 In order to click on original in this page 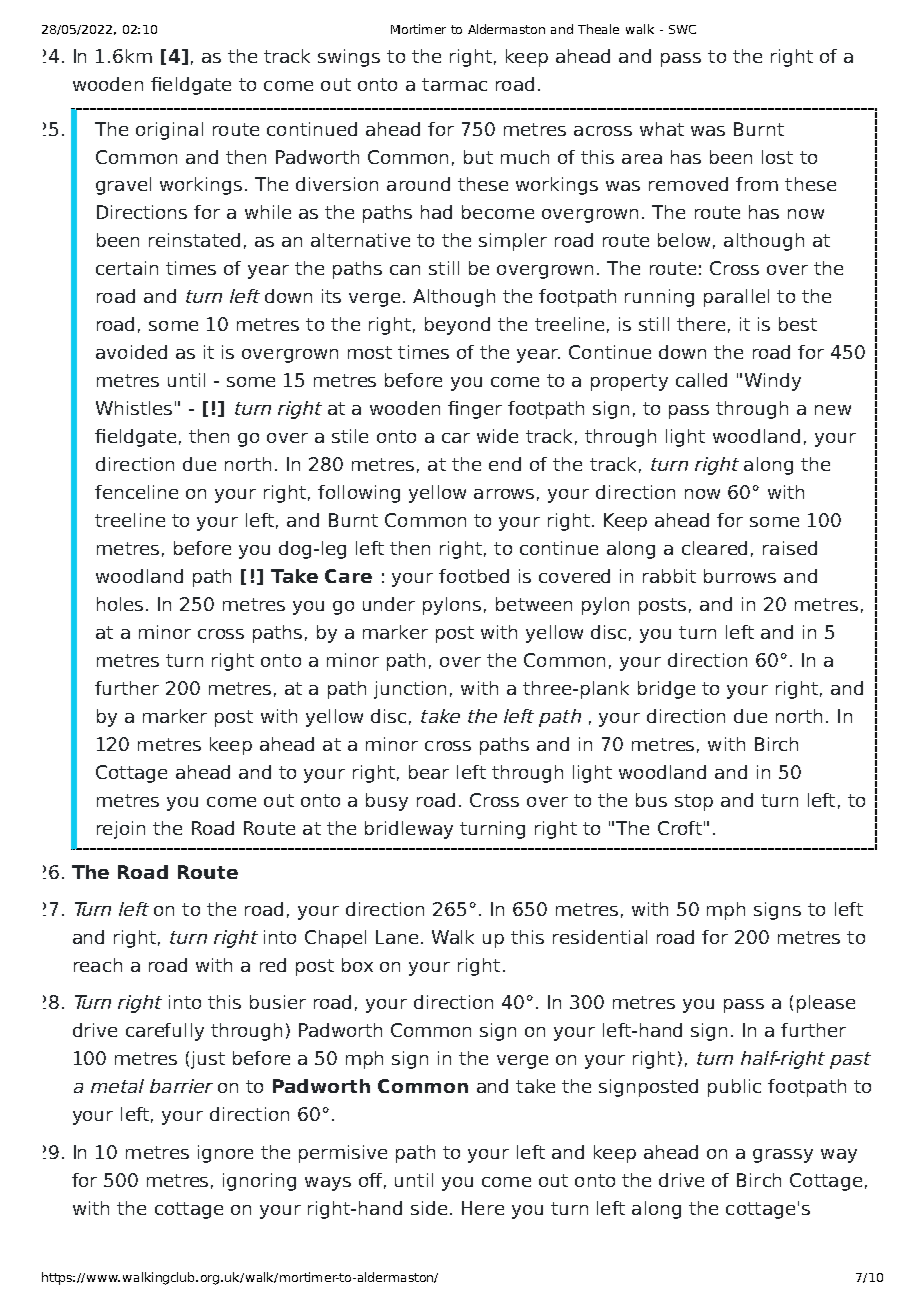, I will do `click(169, 131)`.
